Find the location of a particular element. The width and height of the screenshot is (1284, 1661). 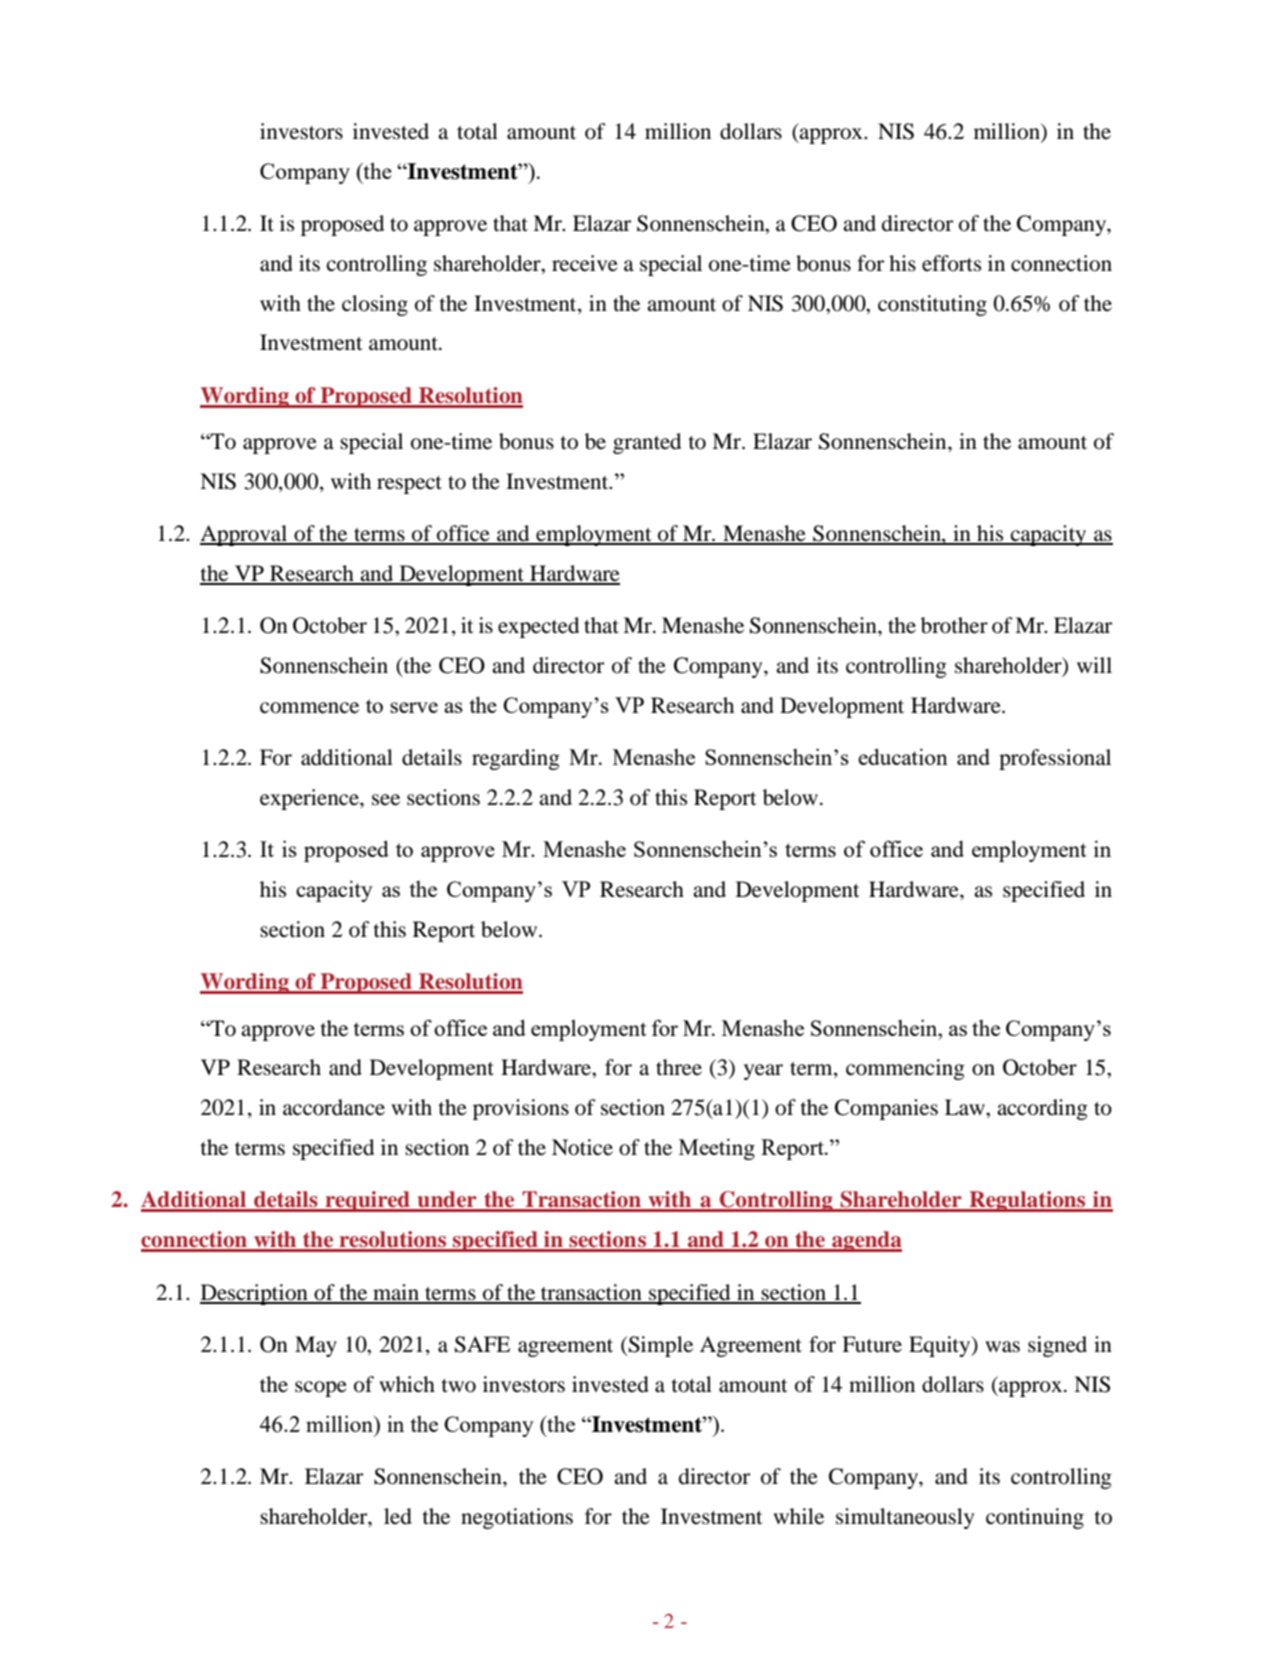

closing is located at coordinates (375, 305).
